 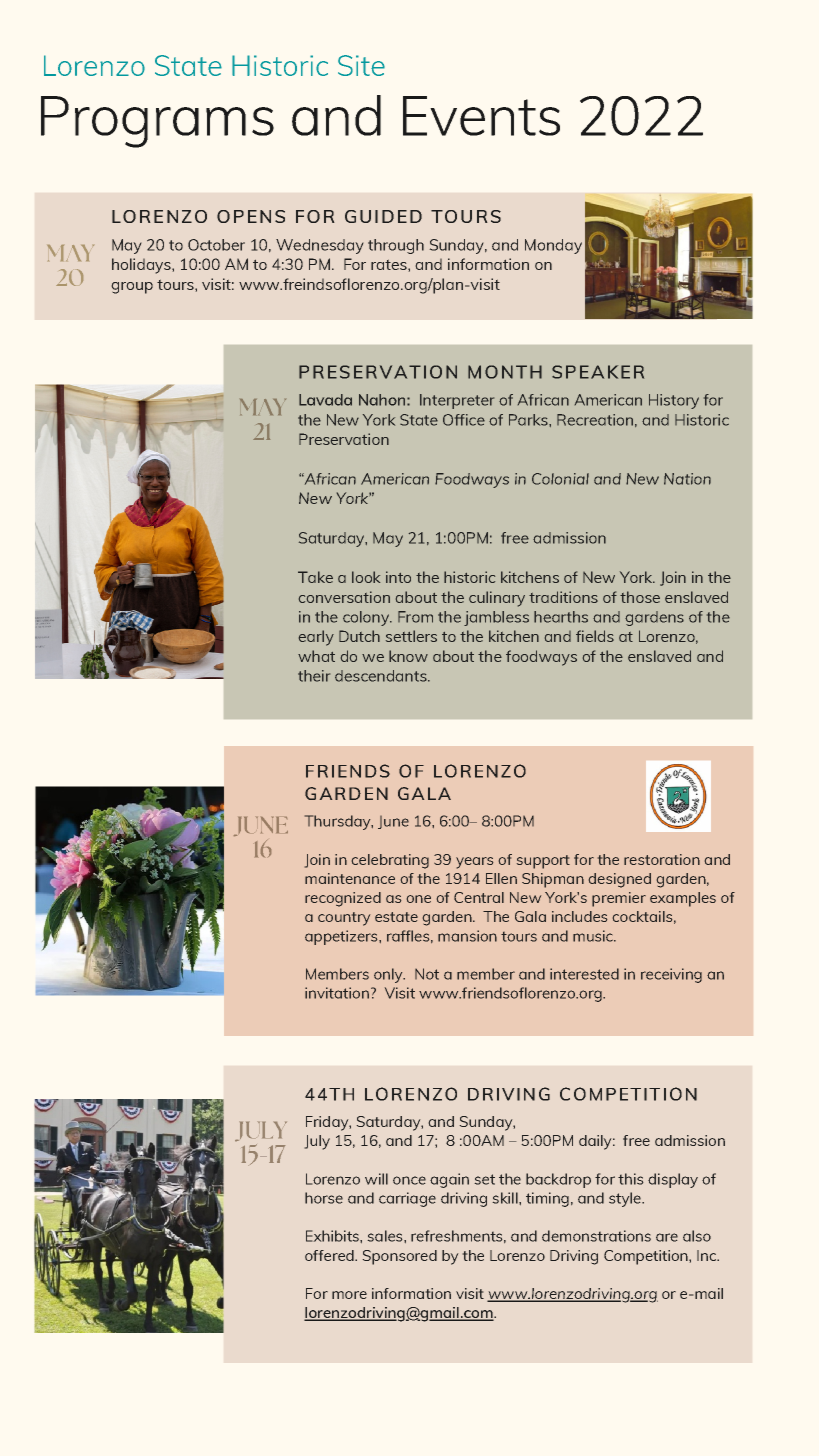 What do you see at coordinates (595, 636) in the screenshot?
I see `fields` at bounding box center [595, 636].
